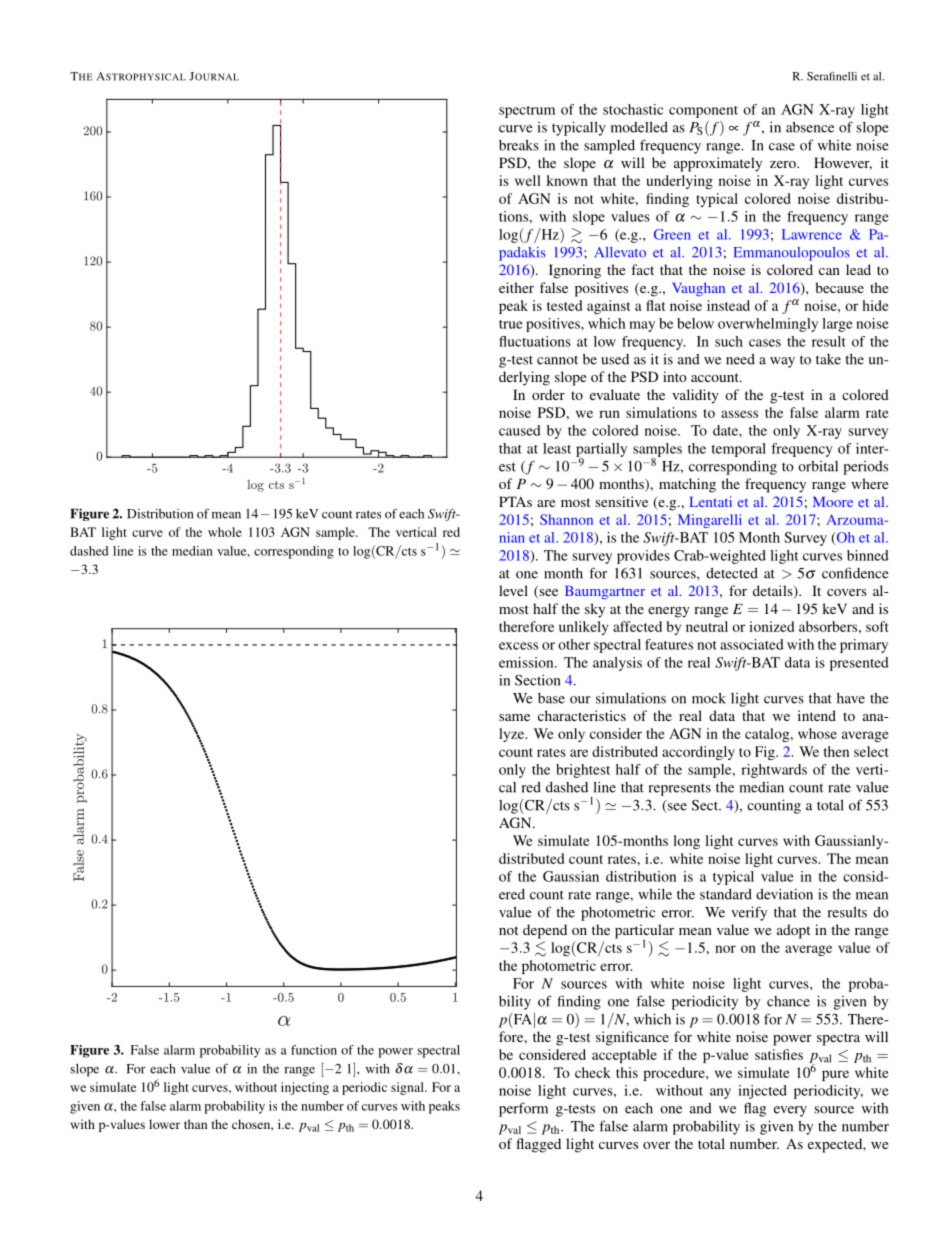 The height and width of the screenshot is (1233, 952). I want to click on characteristics, so click(582, 715).
